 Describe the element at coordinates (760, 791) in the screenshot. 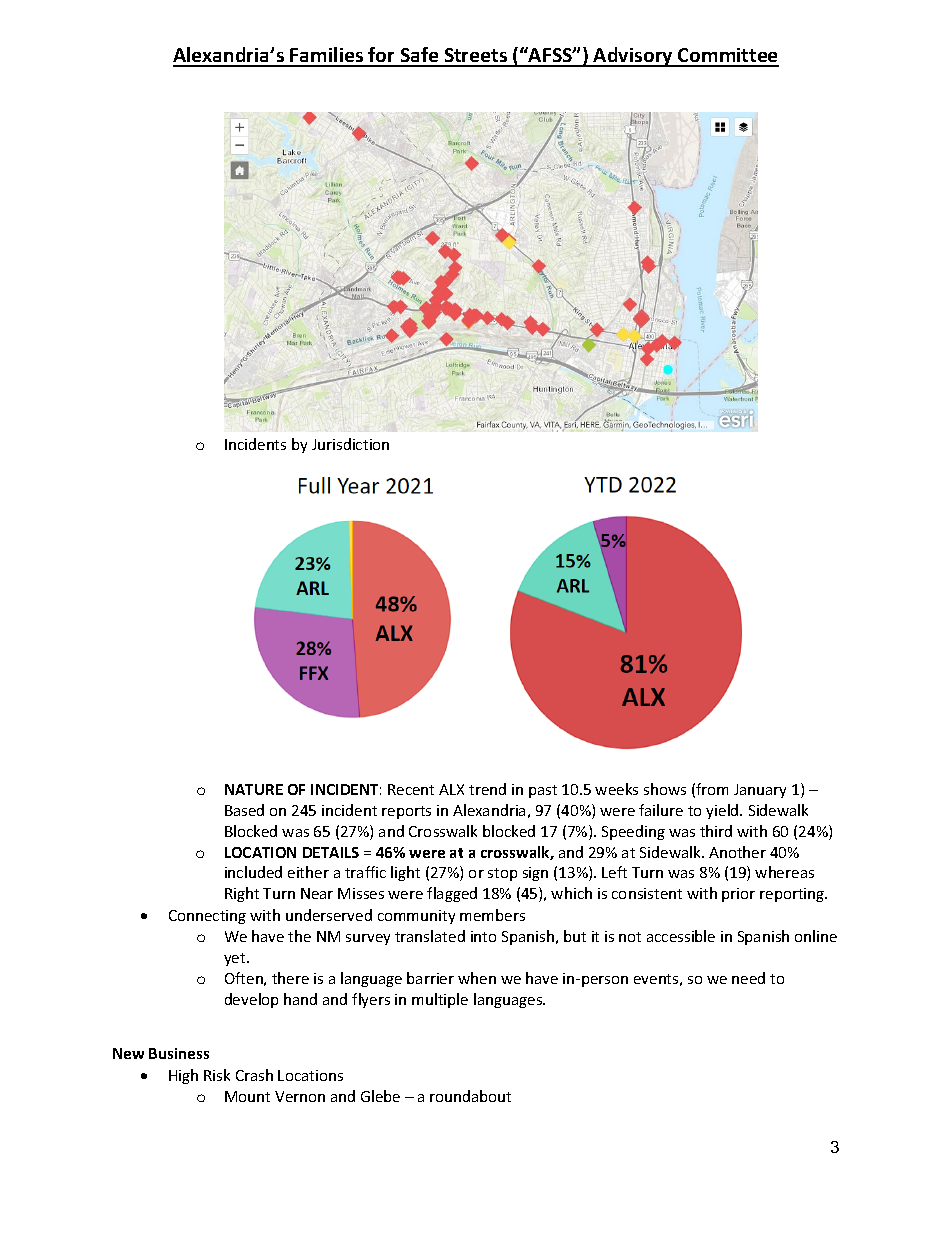

I see `January` at that location.
